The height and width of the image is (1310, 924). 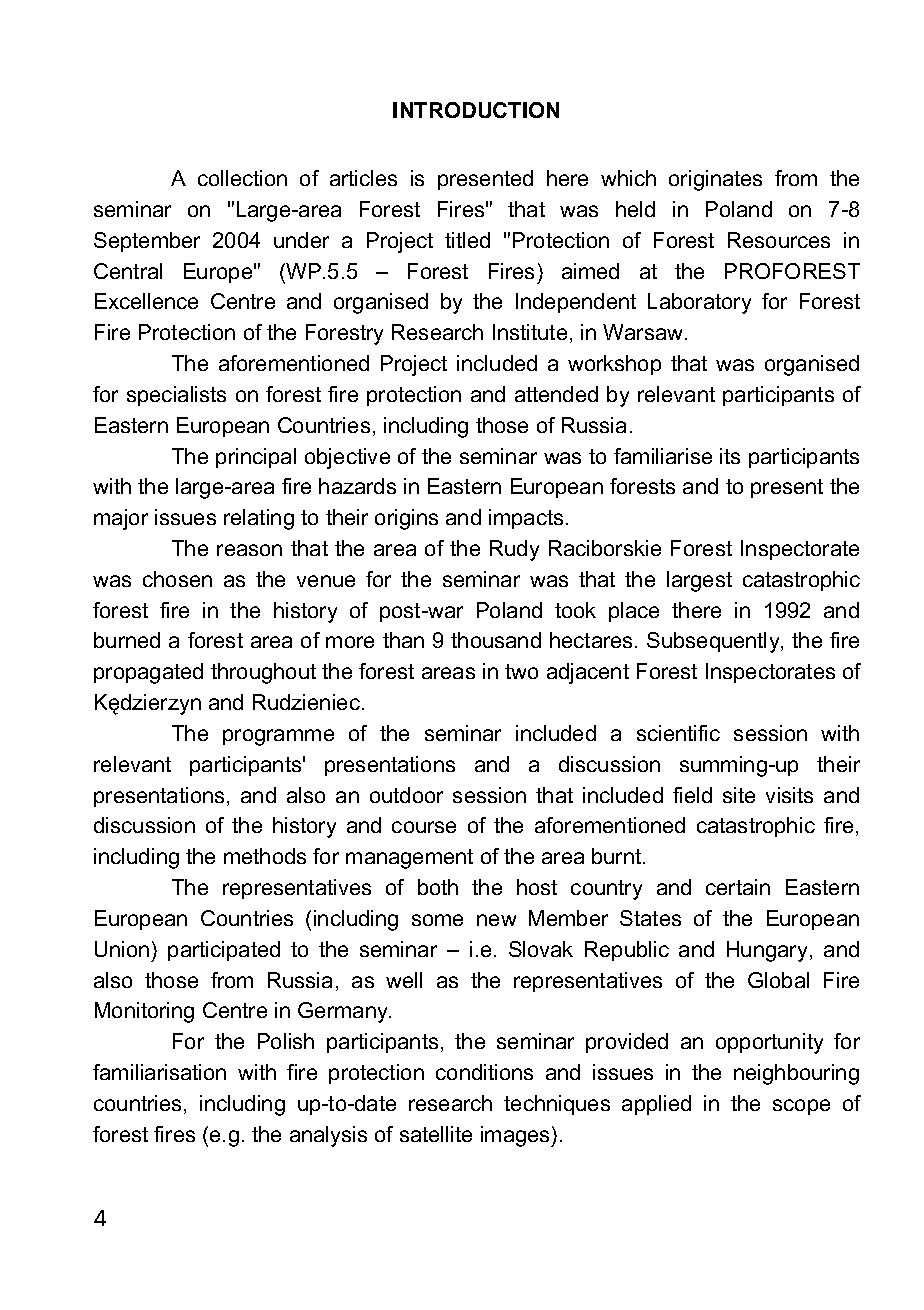 What do you see at coordinates (436, 1134) in the image?
I see `satellite` at bounding box center [436, 1134].
